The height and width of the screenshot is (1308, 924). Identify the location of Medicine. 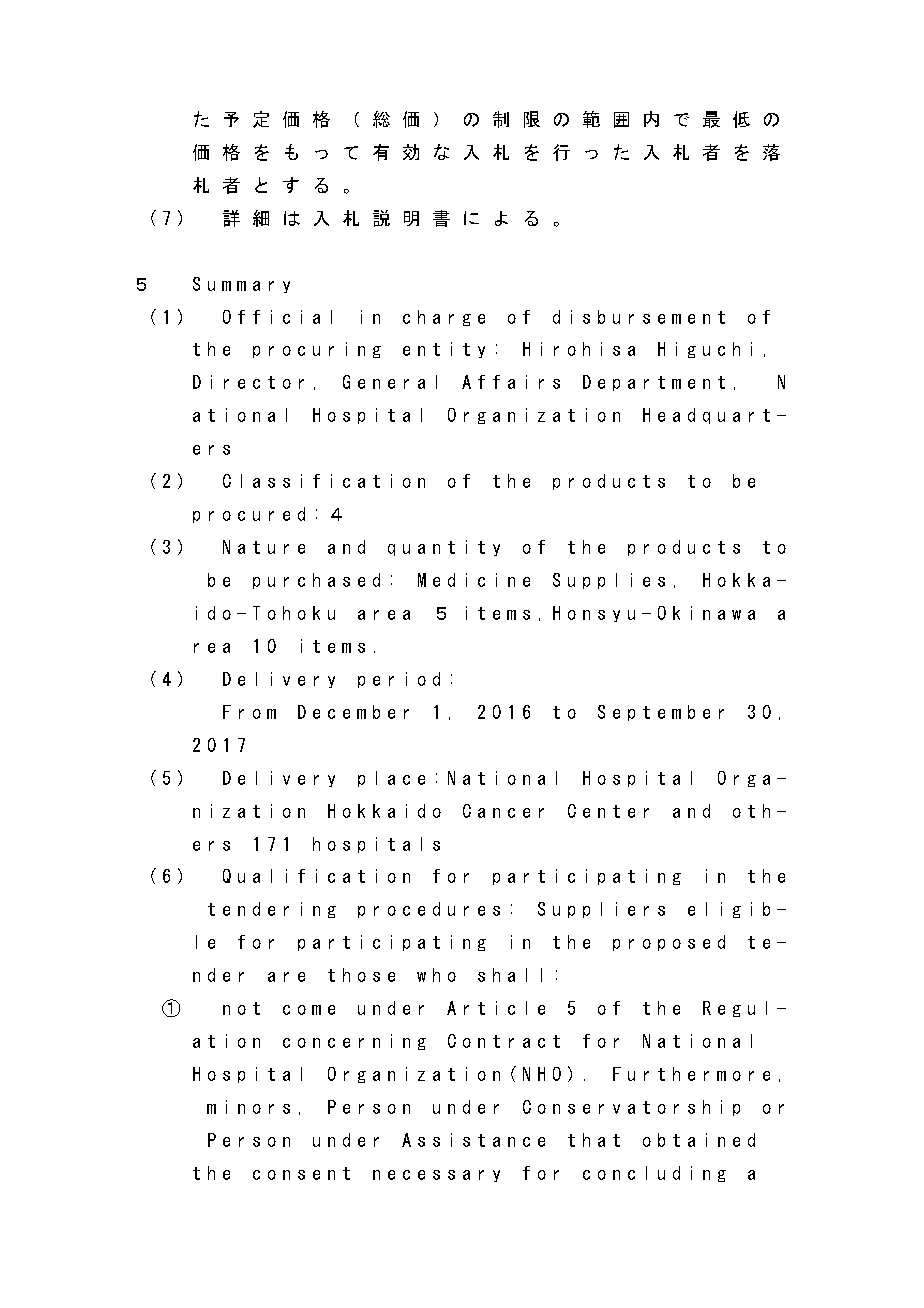
(474, 580).
